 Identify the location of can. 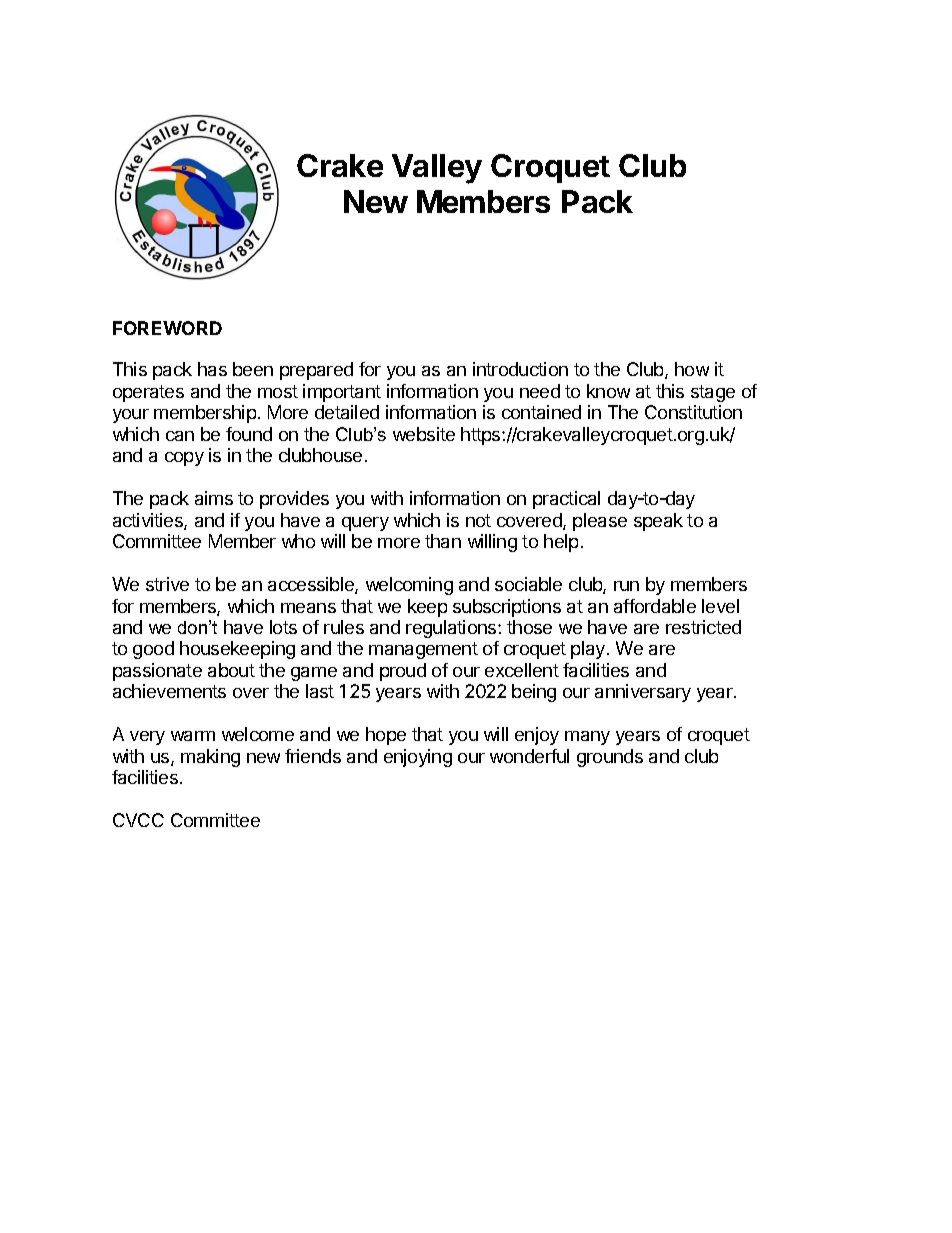
(180, 436).
